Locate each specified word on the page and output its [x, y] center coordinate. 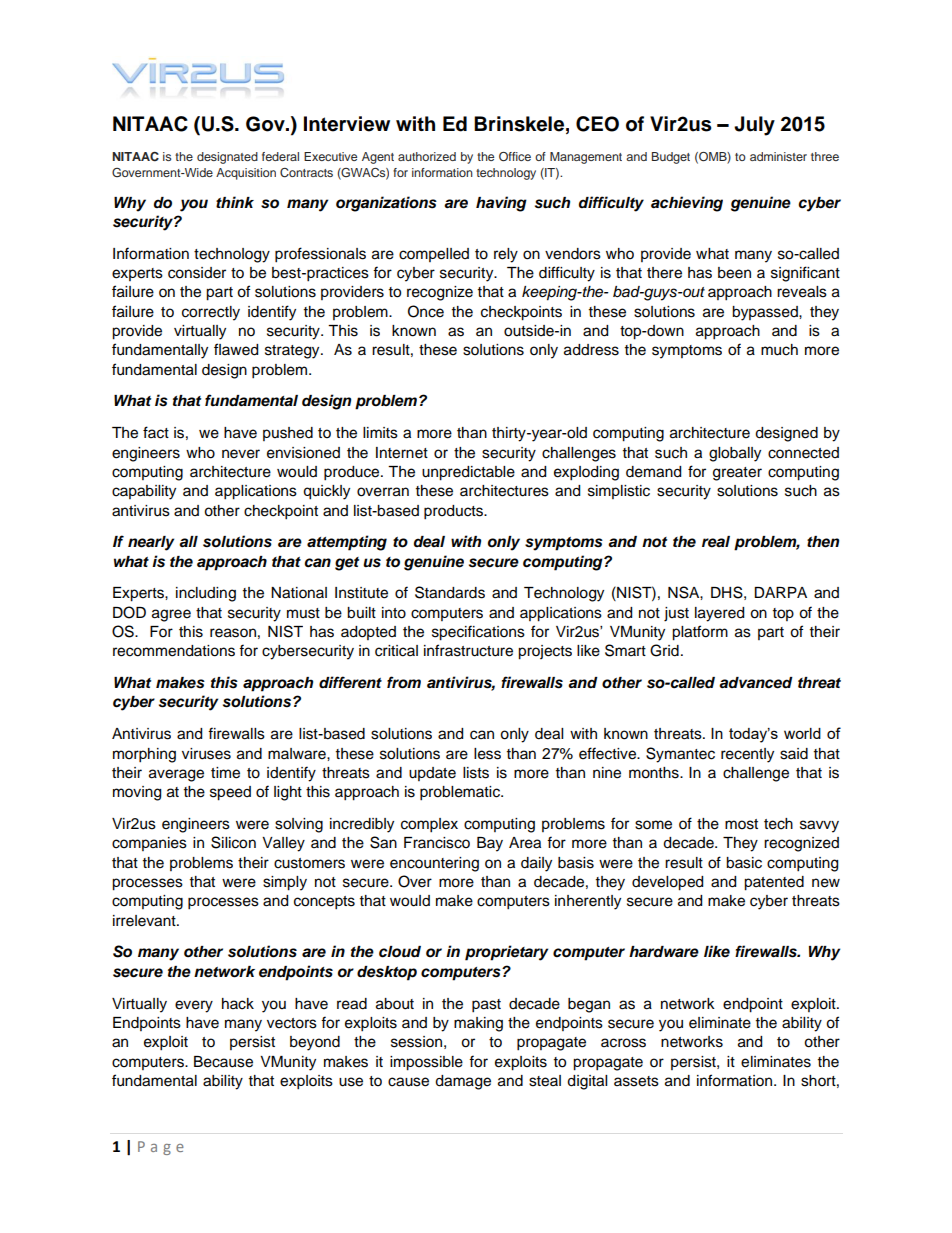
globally [735, 454]
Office [515, 156]
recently [747, 755]
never [241, 454]
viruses [206, 754]
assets [636, 1081]
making [478, 1024]
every [194, 1006]
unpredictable [468, 473]
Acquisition [246, 174]
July [754, 126]
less [487, 754]
